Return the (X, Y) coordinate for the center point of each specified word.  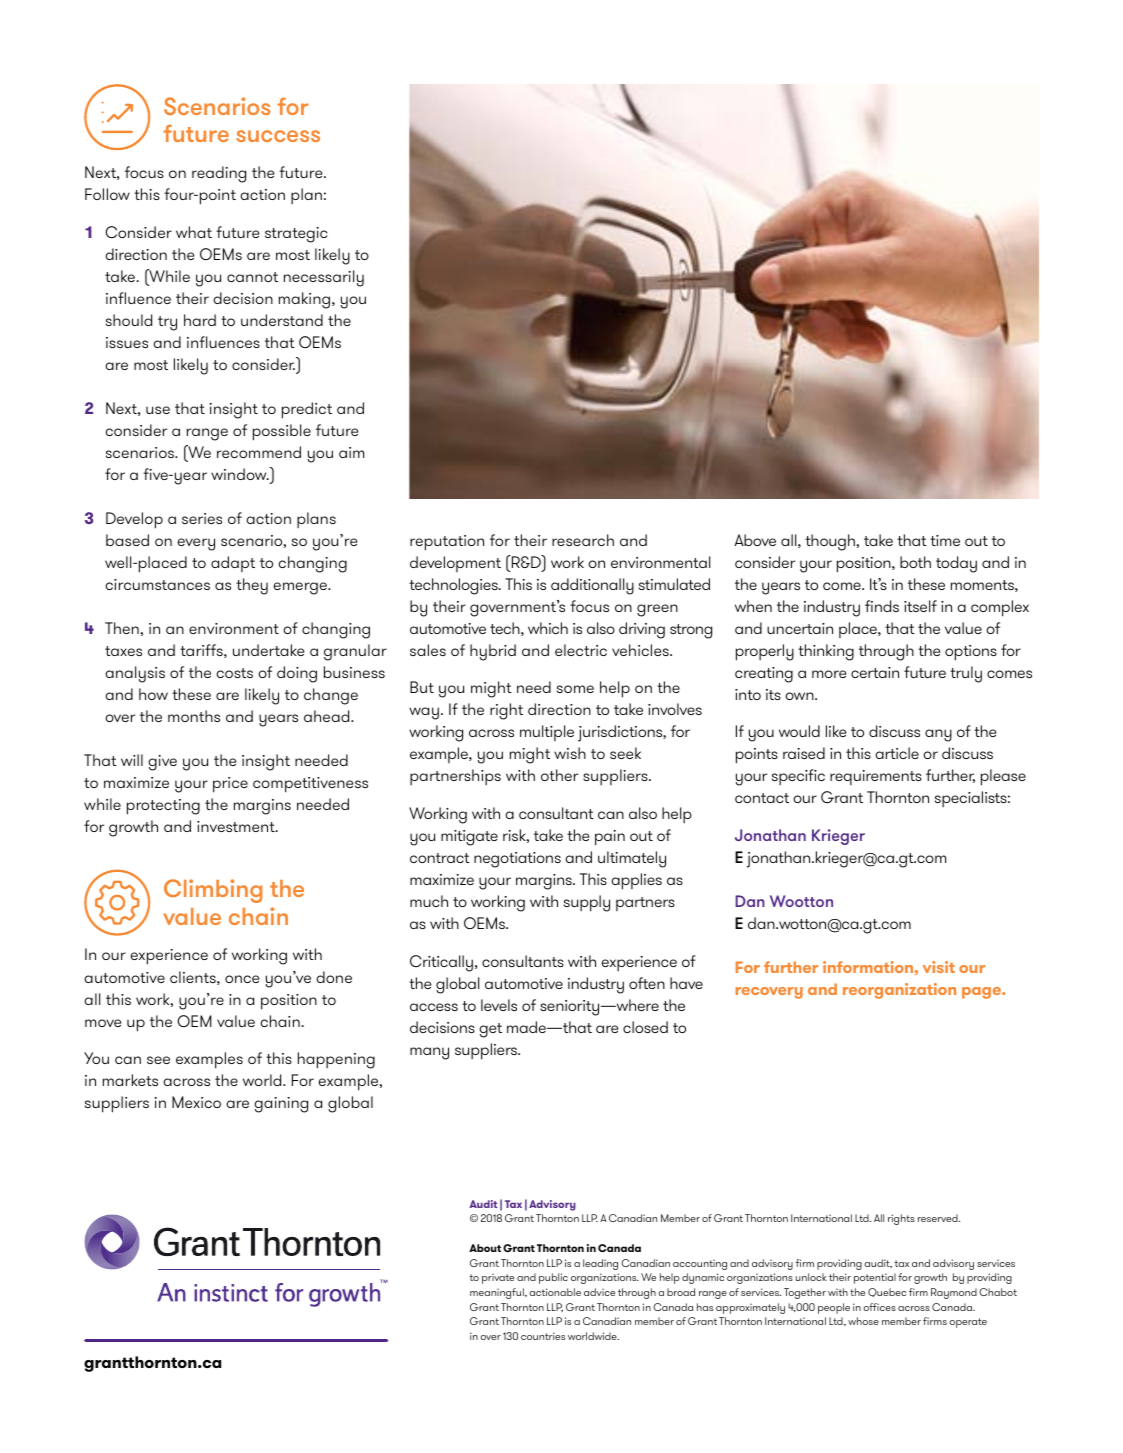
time (945, 540)
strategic (296, 235)
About (485, 1248)
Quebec (887, 1292)
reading (219, 174)
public (553, 1278)
